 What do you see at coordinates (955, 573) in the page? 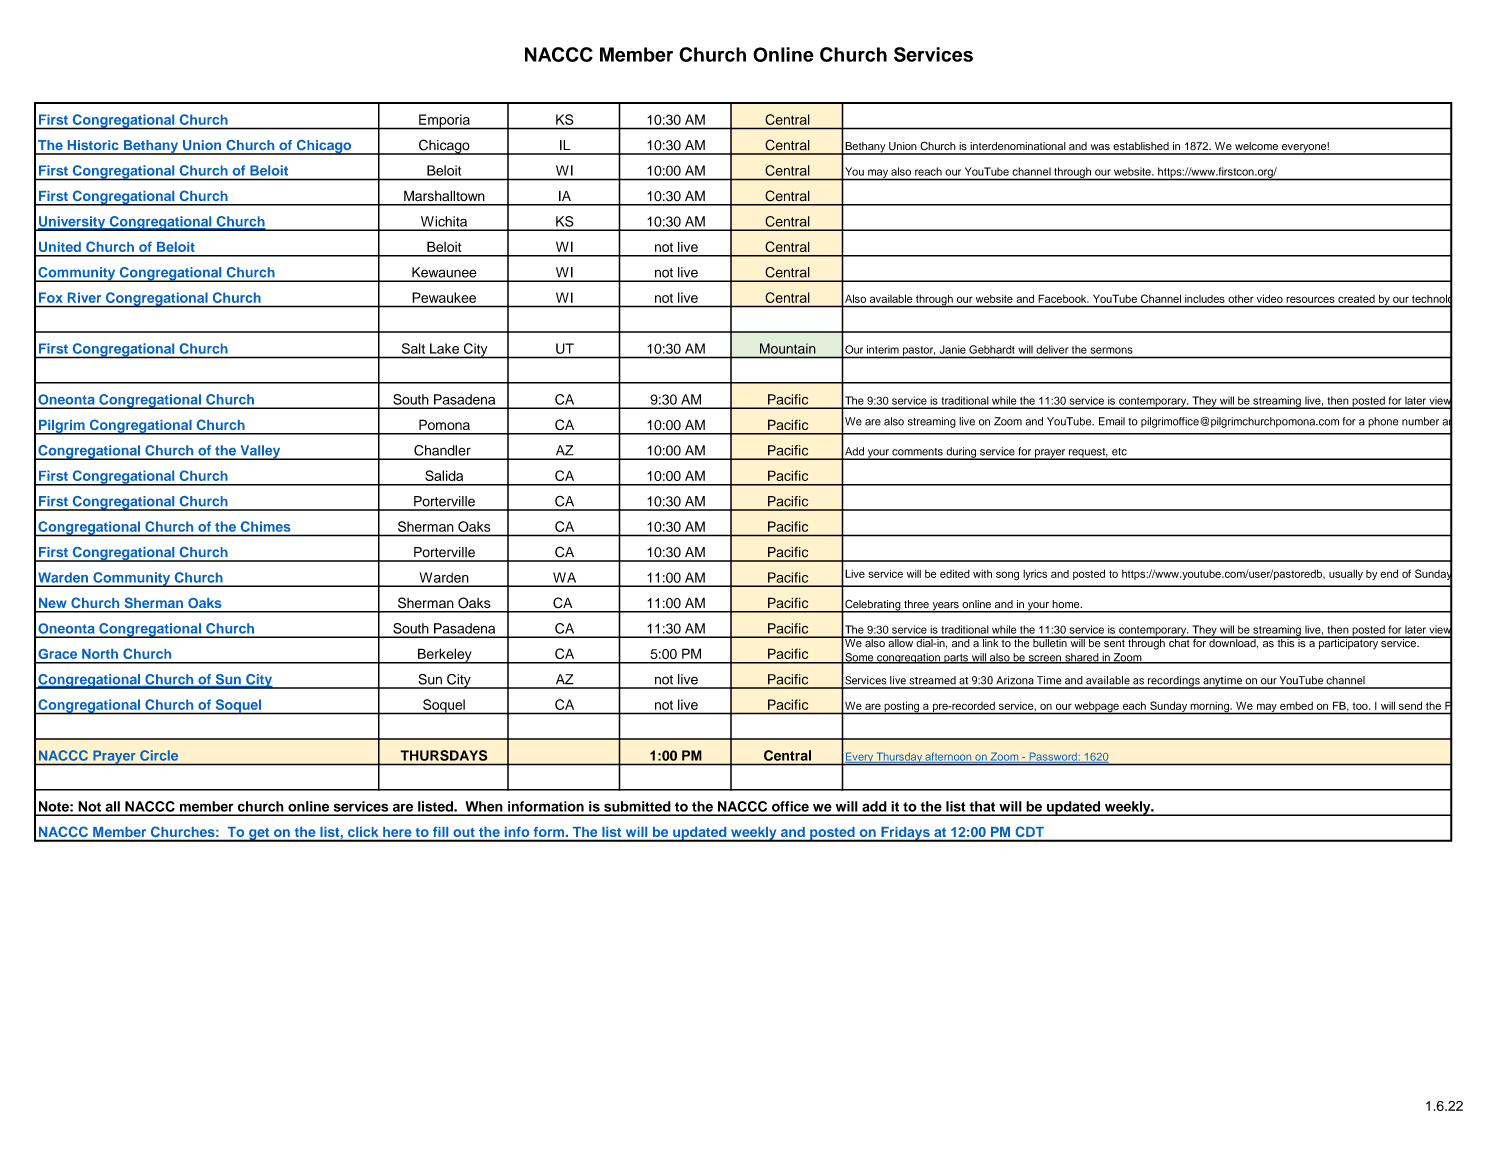
I see `edited` at bounding box center [955, 573].
